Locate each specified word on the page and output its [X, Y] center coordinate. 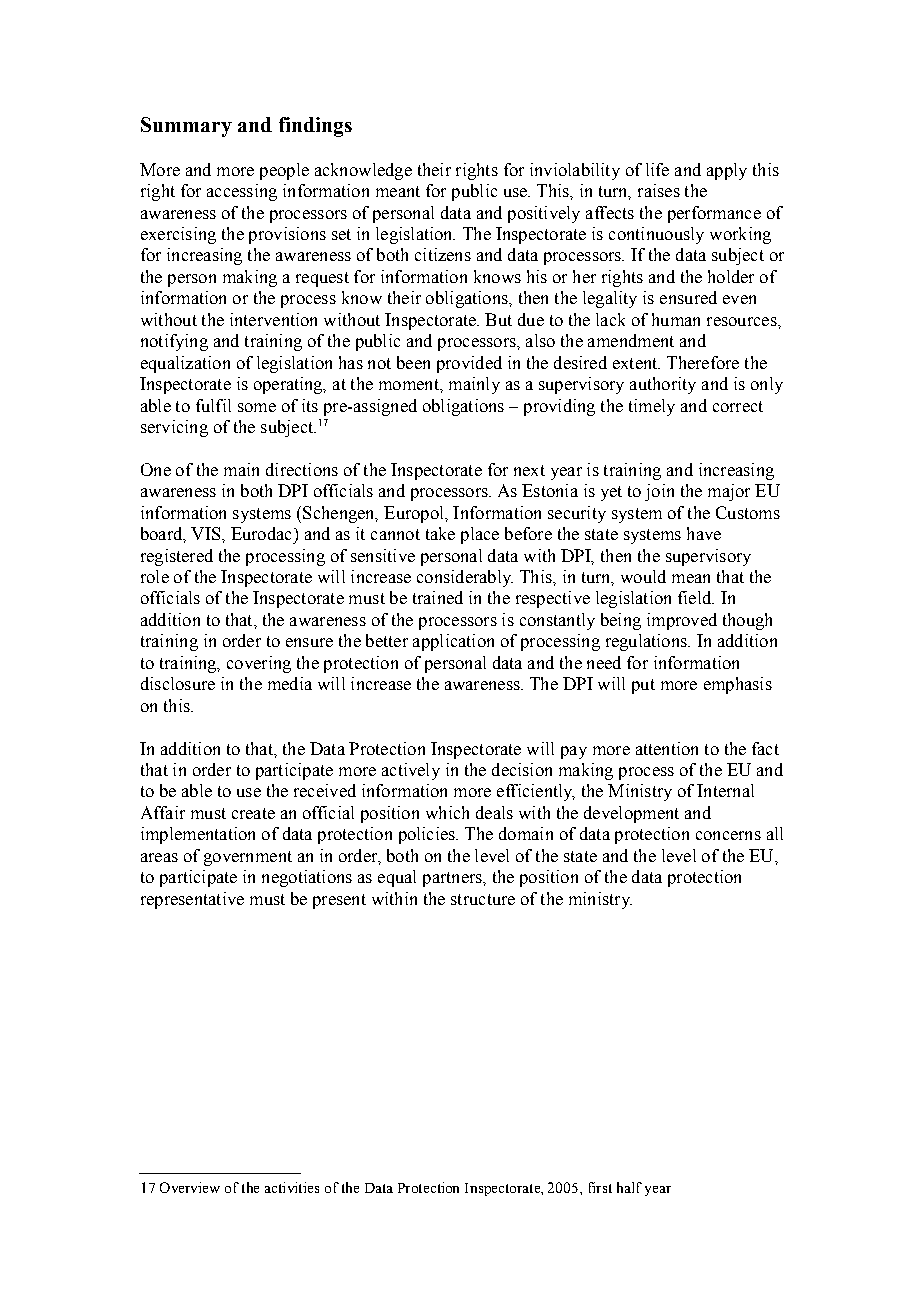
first [600, 1187]
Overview [190, 1187]
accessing [242, 192]
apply [727, 171]
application [453, 642]
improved [682, 621]
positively [544, 214]
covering [259, 664]
